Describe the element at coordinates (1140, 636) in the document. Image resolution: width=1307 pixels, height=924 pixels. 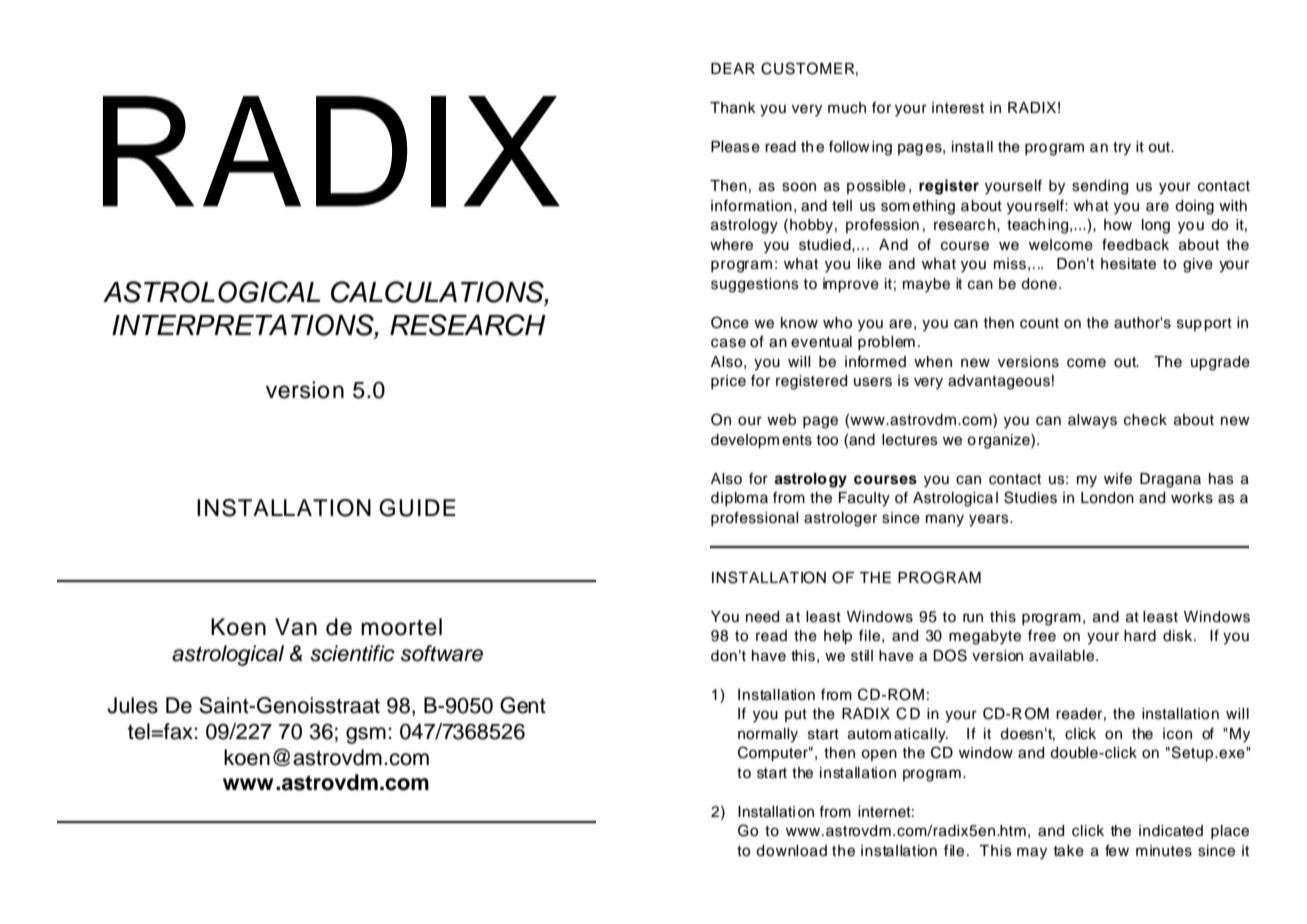
I see `hard` at that location.
